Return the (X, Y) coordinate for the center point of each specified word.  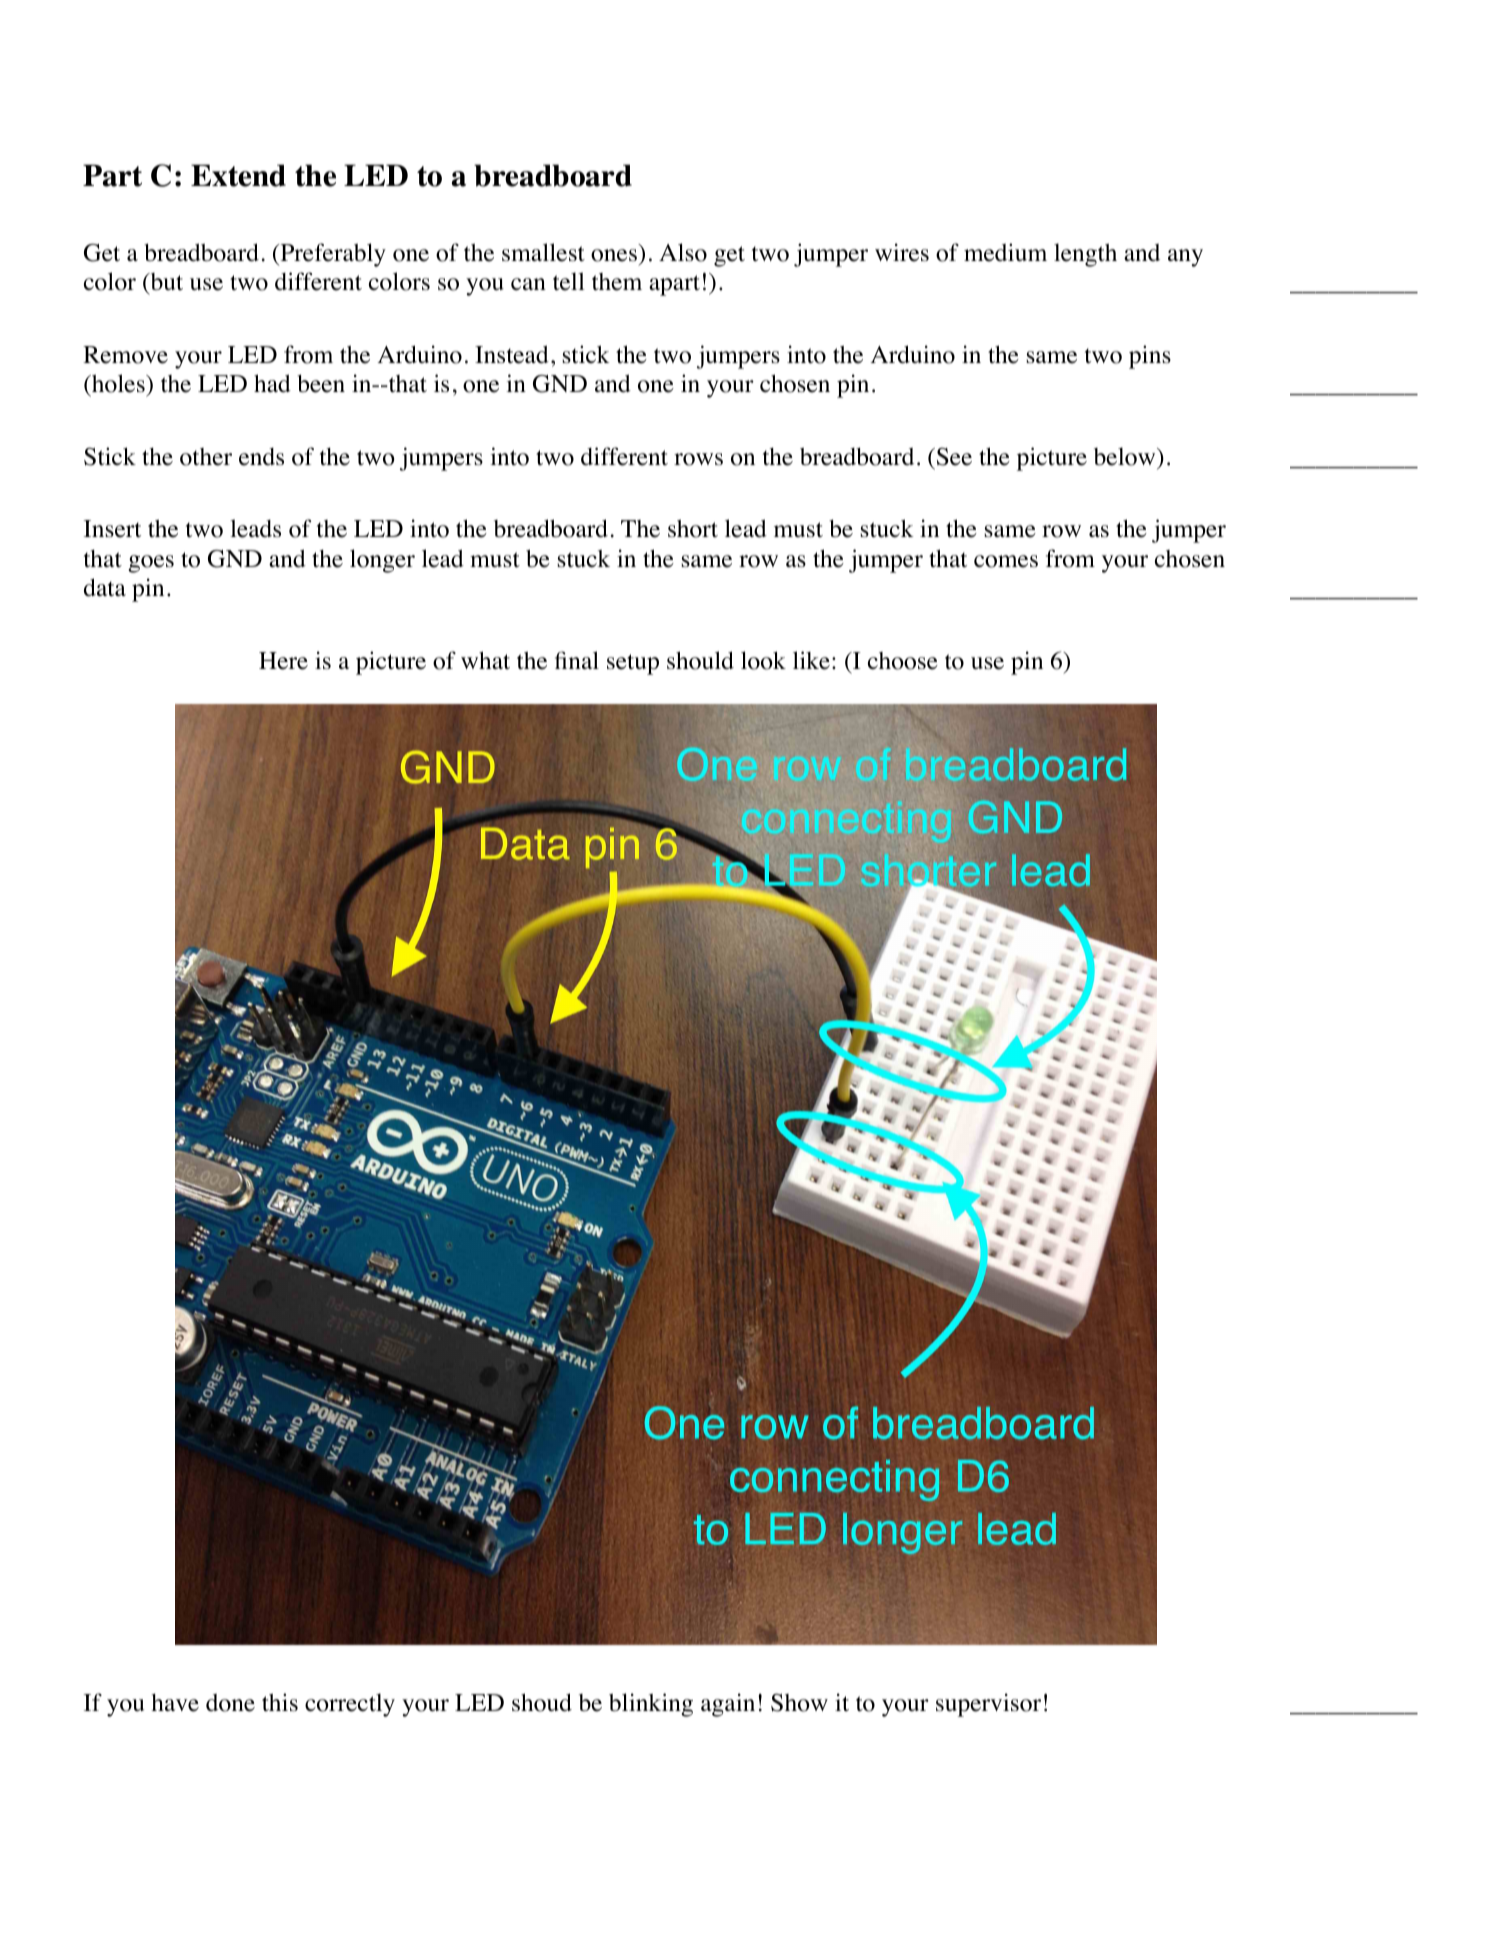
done (230, 1703)
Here (283, 661)
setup (633, 664)
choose (903, 661)
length (1085, 255)
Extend (238, 175)
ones (614, 255)
